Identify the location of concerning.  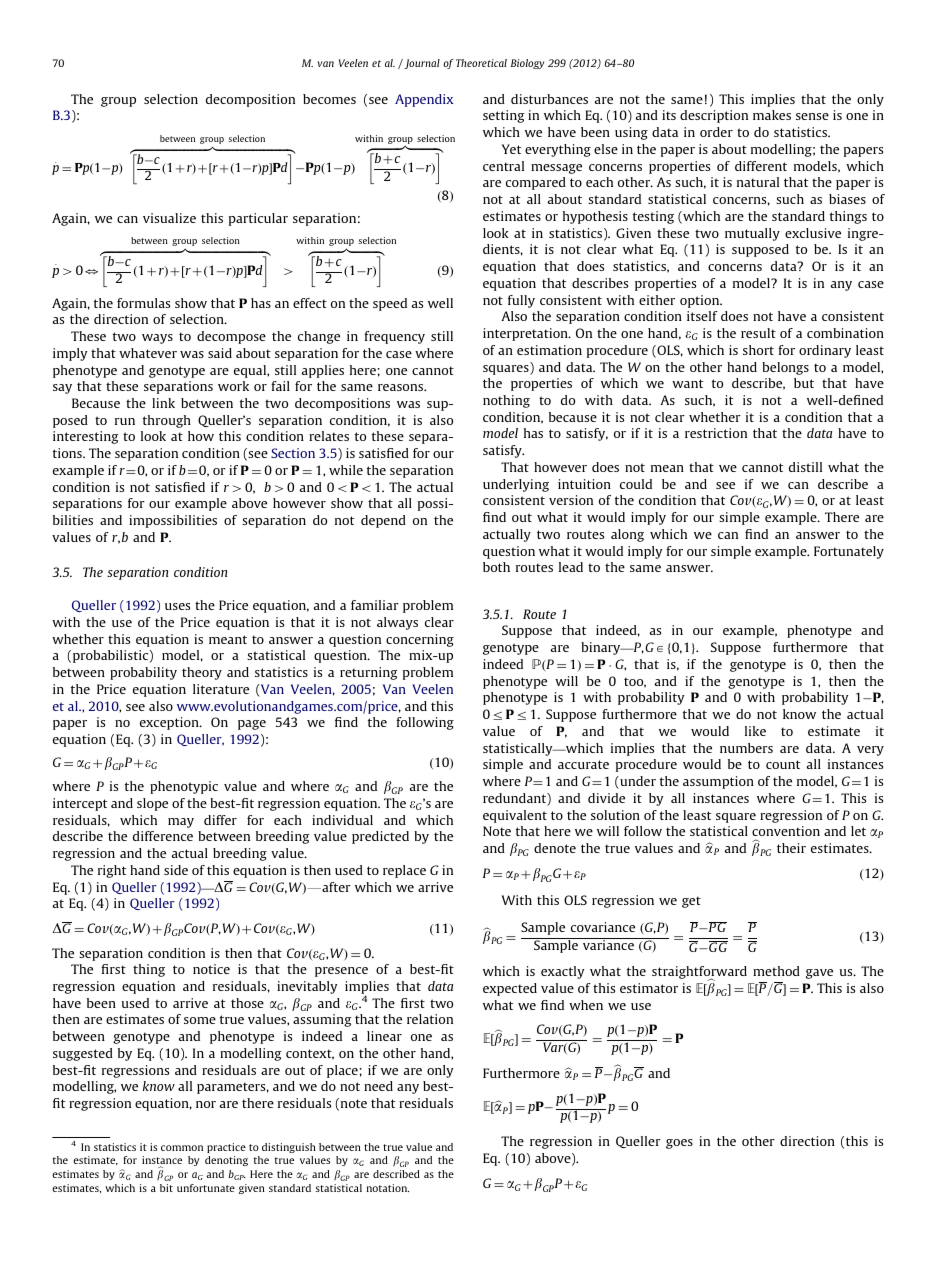
(420, 640).
